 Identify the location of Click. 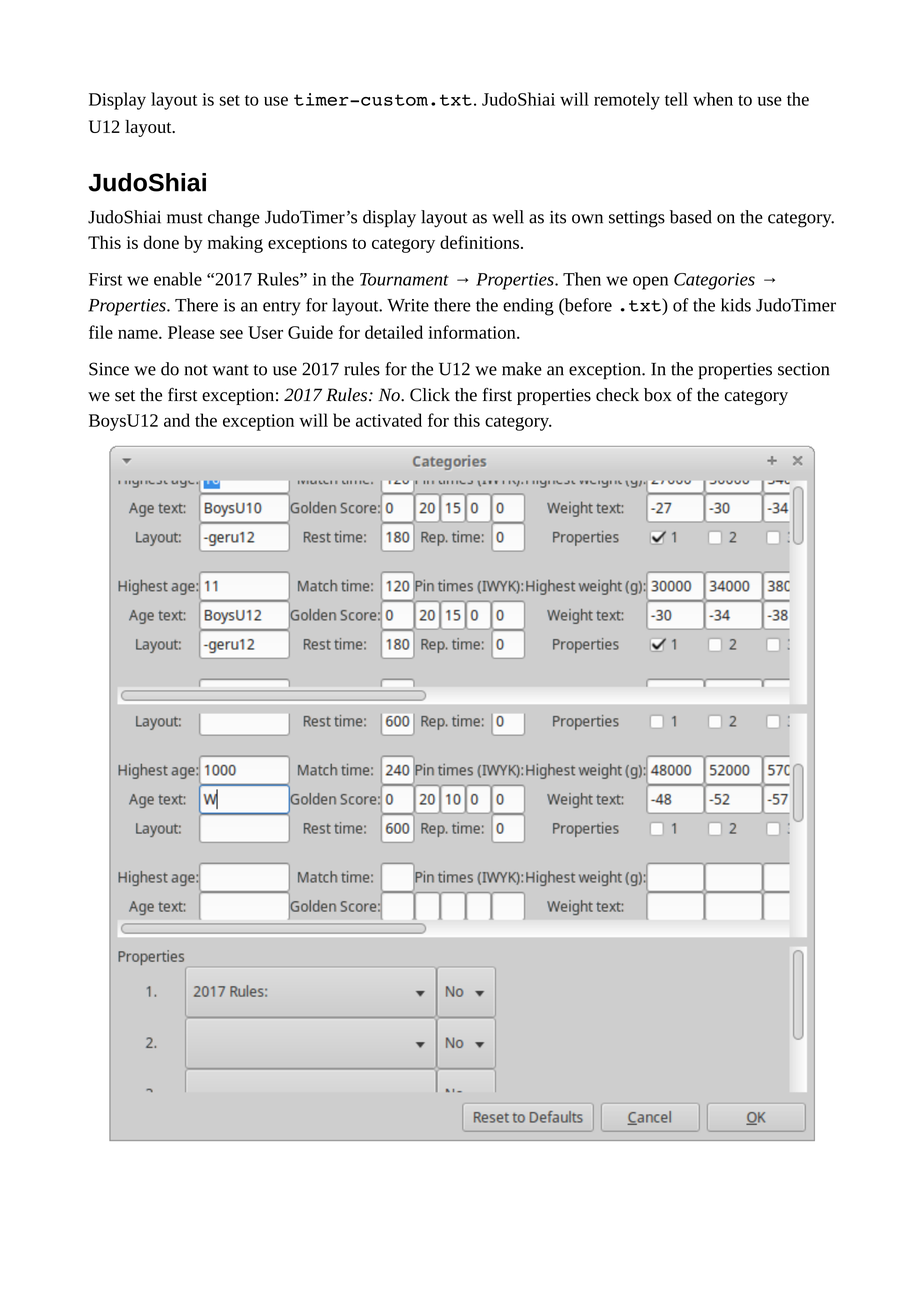
(430, 395).
